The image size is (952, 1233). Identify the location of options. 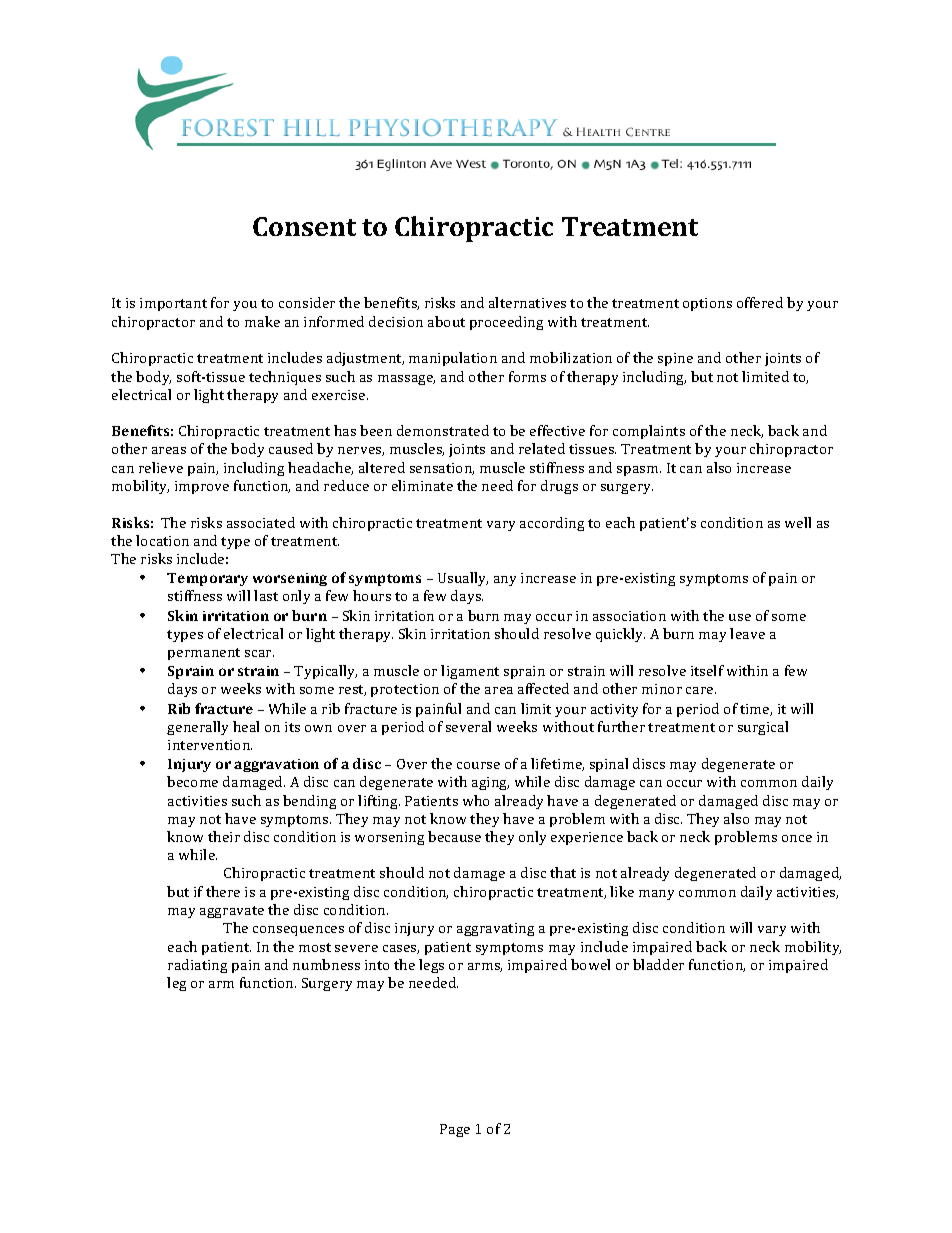
(707, 304).
